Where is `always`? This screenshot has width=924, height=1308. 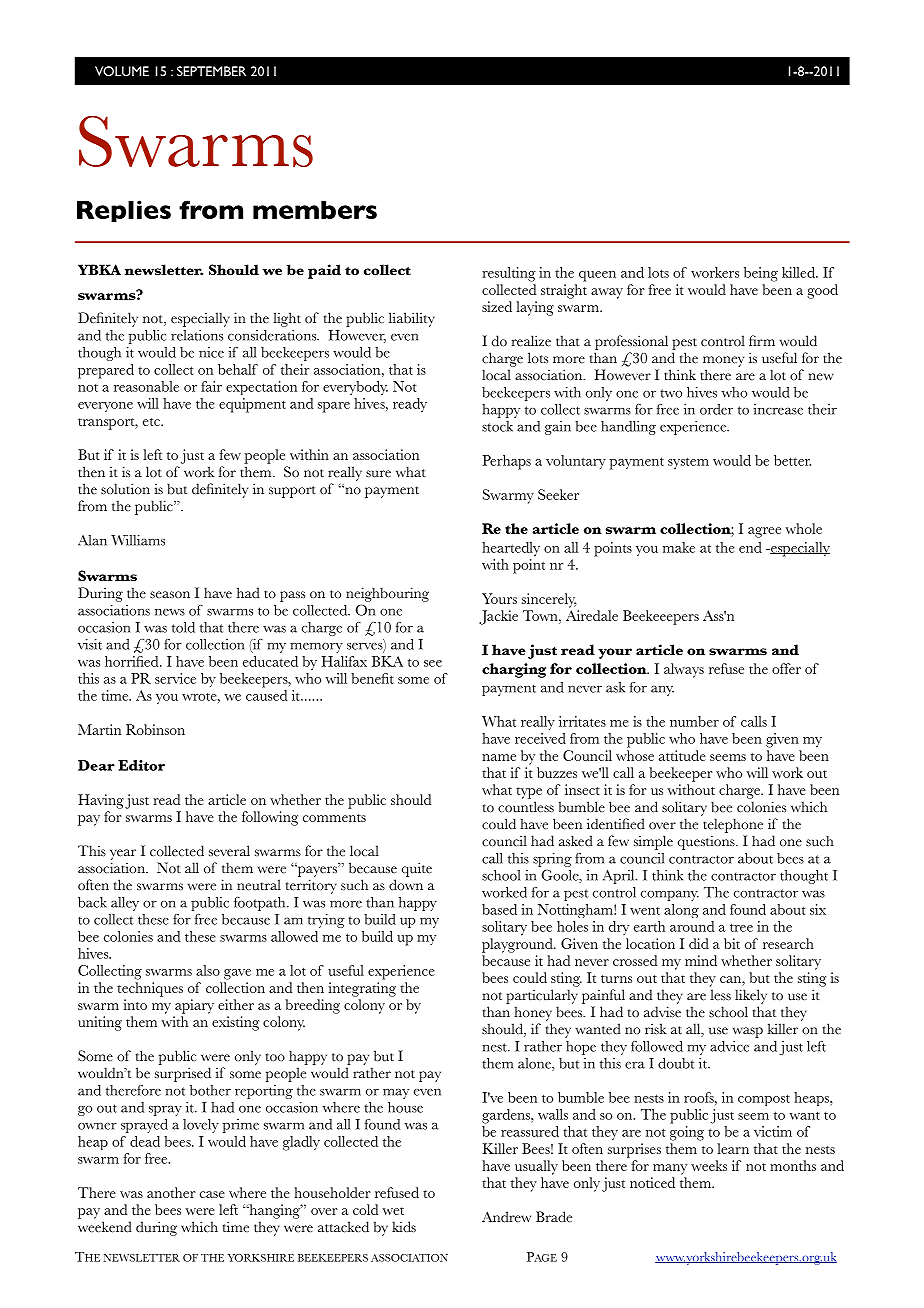 always is located at coordinates (684, 670).
